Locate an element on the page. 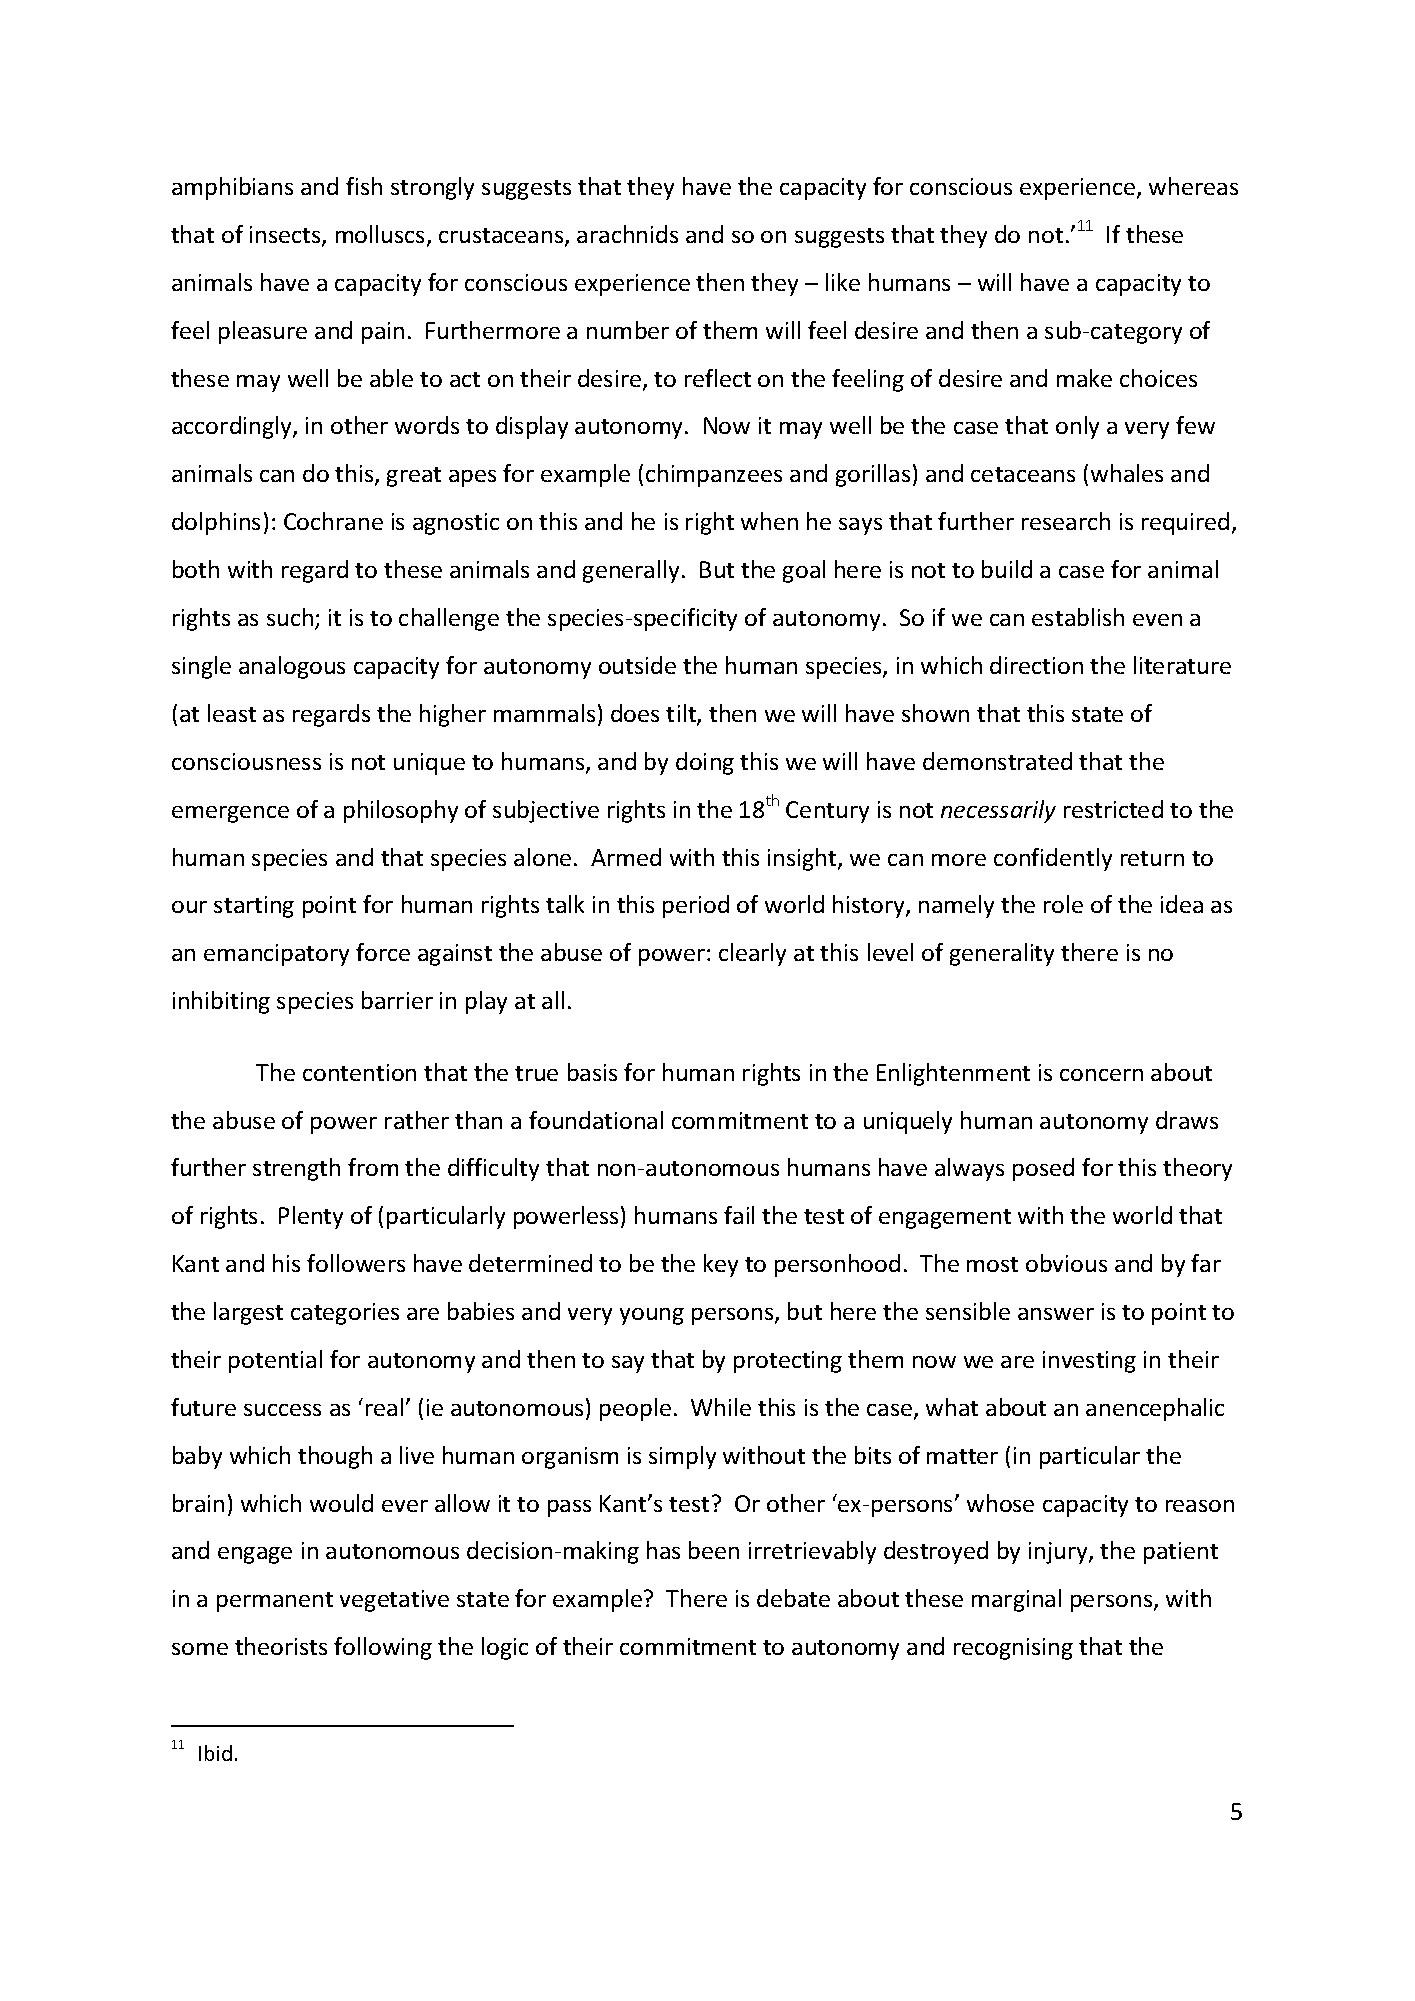  arachnids is located at coordinates (627, 234).
